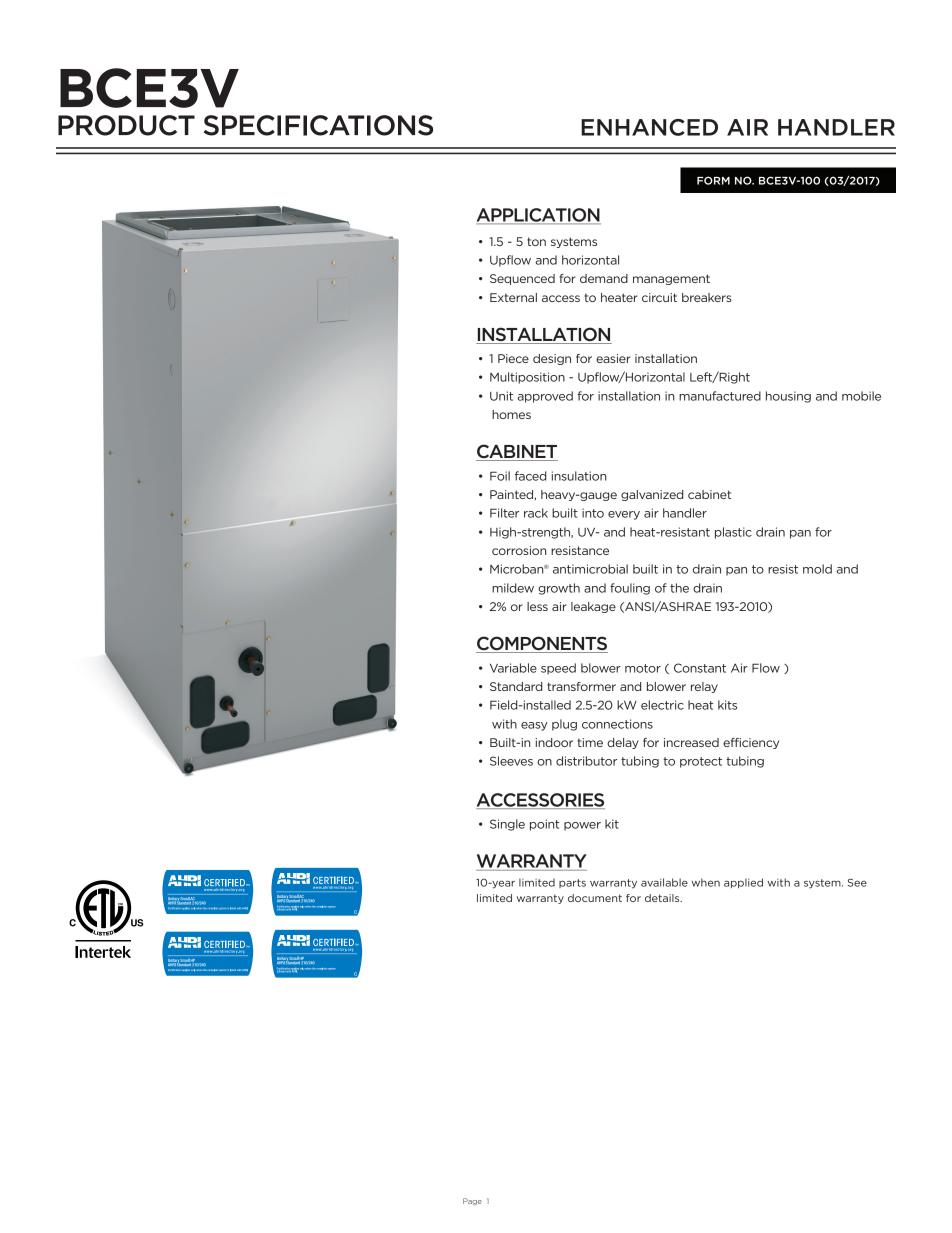 The height and width of the screenshot is (1233, 952). Describe the element at coordinates (516, 686) in the screenshot. I see `Standard` at that location.
